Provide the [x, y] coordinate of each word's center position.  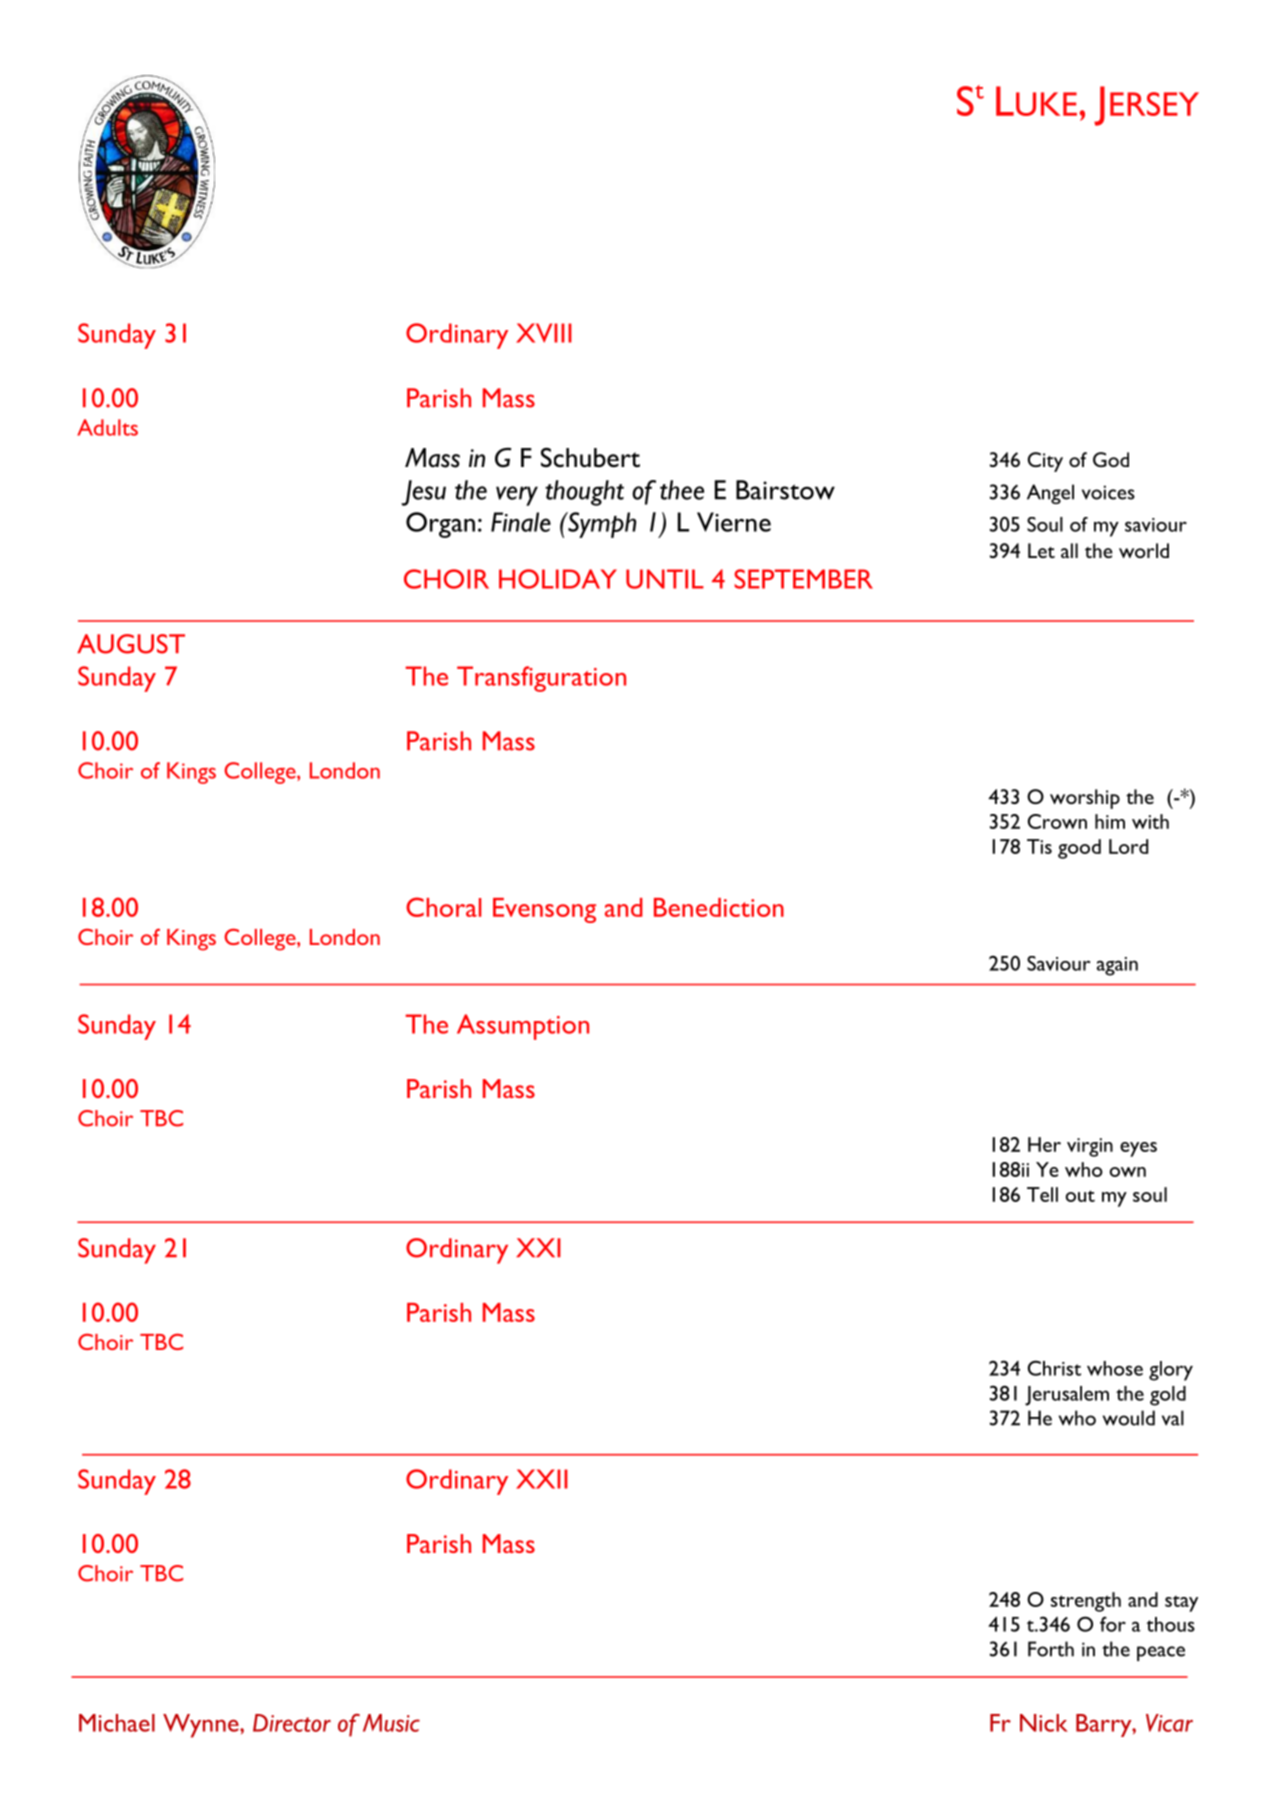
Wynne [202, 1726]
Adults [107, 427]
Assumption [523, 1027]
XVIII [544, 333]
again [1117, 966]
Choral [443, 907]
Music [391, 1723]
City [1045, 462]
